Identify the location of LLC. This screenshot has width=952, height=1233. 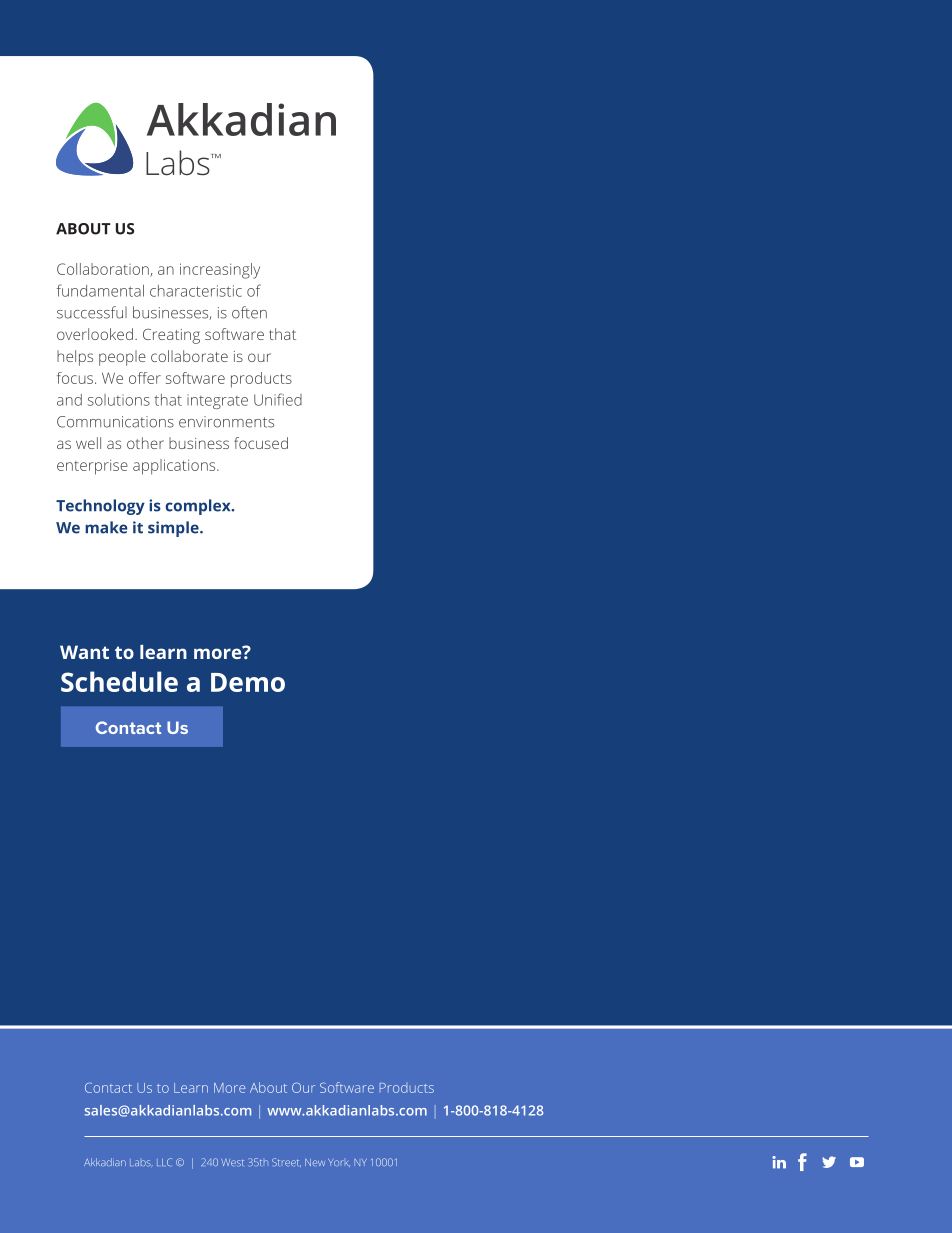
(164, 1162).
